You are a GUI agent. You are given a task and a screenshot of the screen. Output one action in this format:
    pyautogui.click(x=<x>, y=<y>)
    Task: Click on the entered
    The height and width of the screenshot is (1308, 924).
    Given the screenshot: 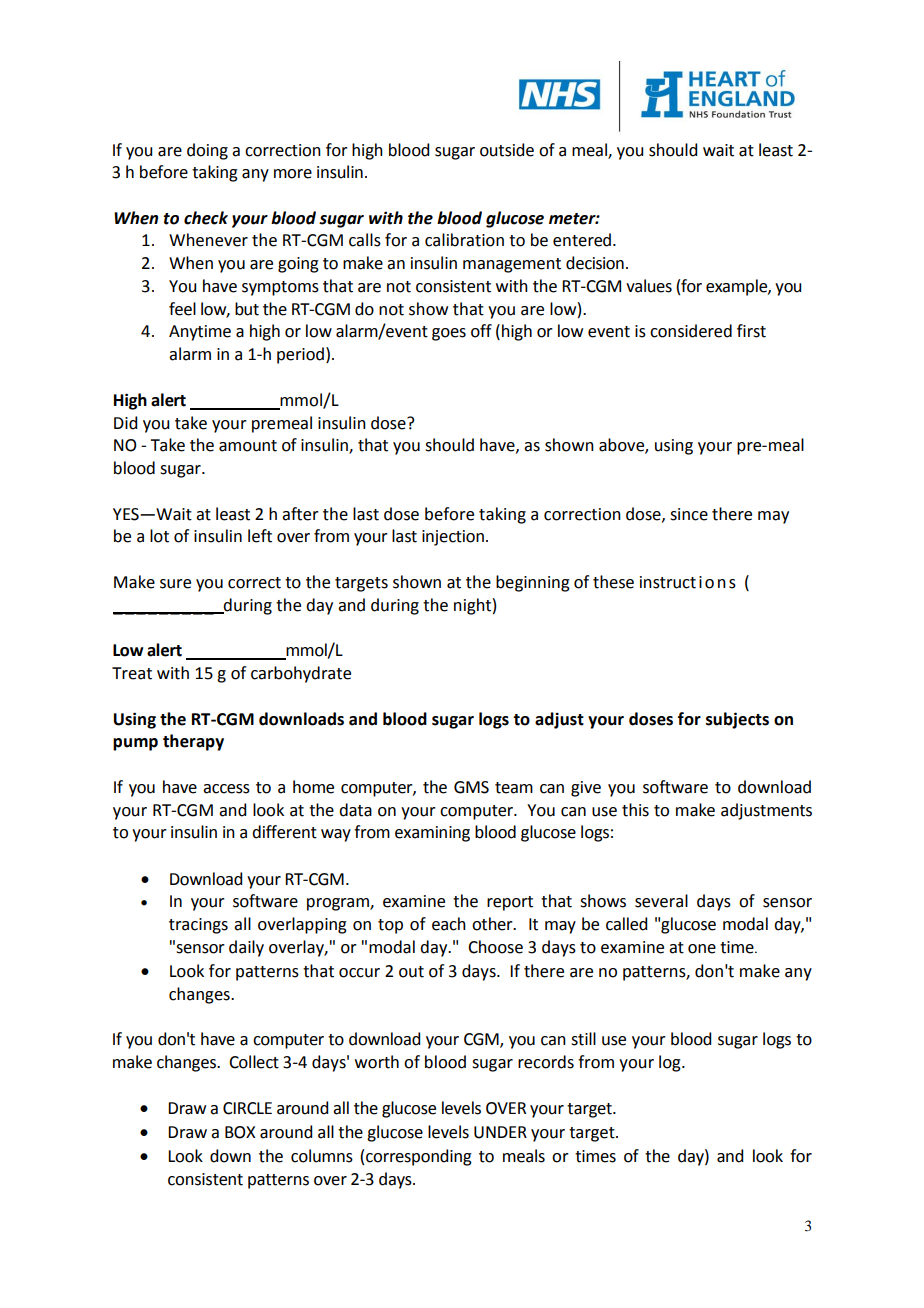 What is the action you would take?
    pyautogui.click(x=583, y=240)
